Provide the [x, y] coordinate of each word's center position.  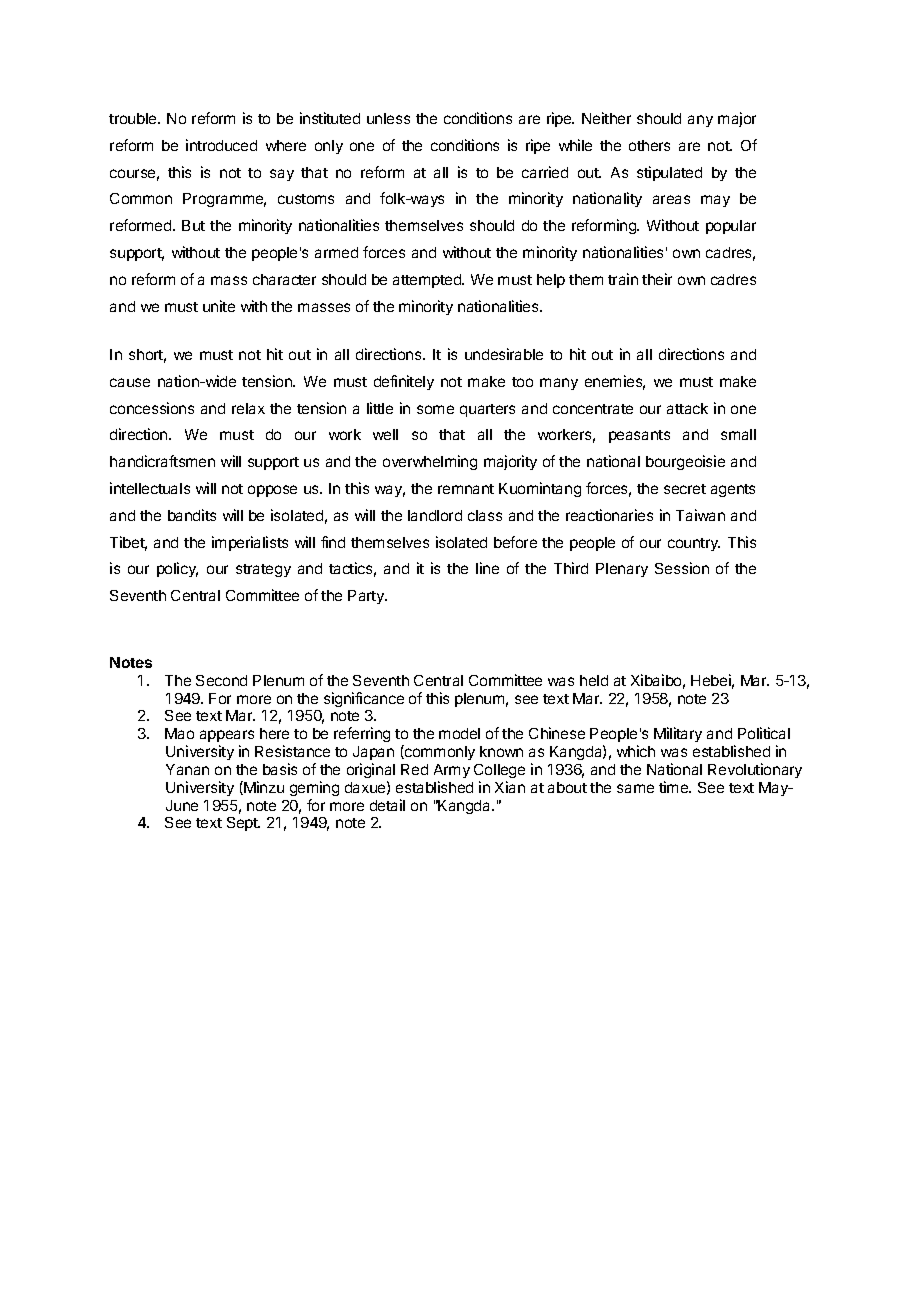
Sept [243, 824]
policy [177, 569]
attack [687, 408]
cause [130, 382]
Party [367, 597]
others [649, 145]
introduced [221, 145]
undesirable [504, 354]
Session [682, 568]
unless [388, 118]
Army [452, 771]
